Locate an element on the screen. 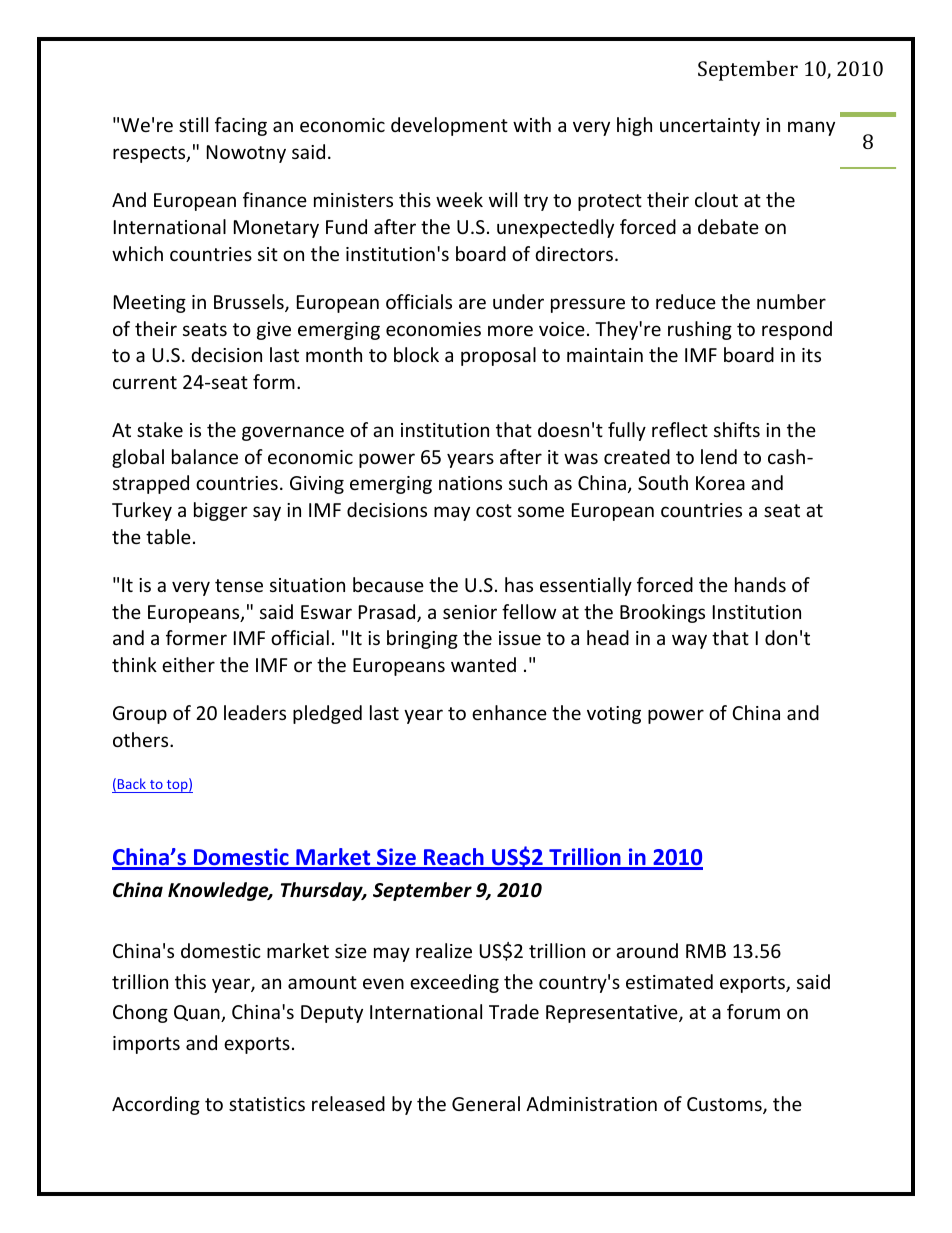  enhance is located at coordinates (509, 712).
